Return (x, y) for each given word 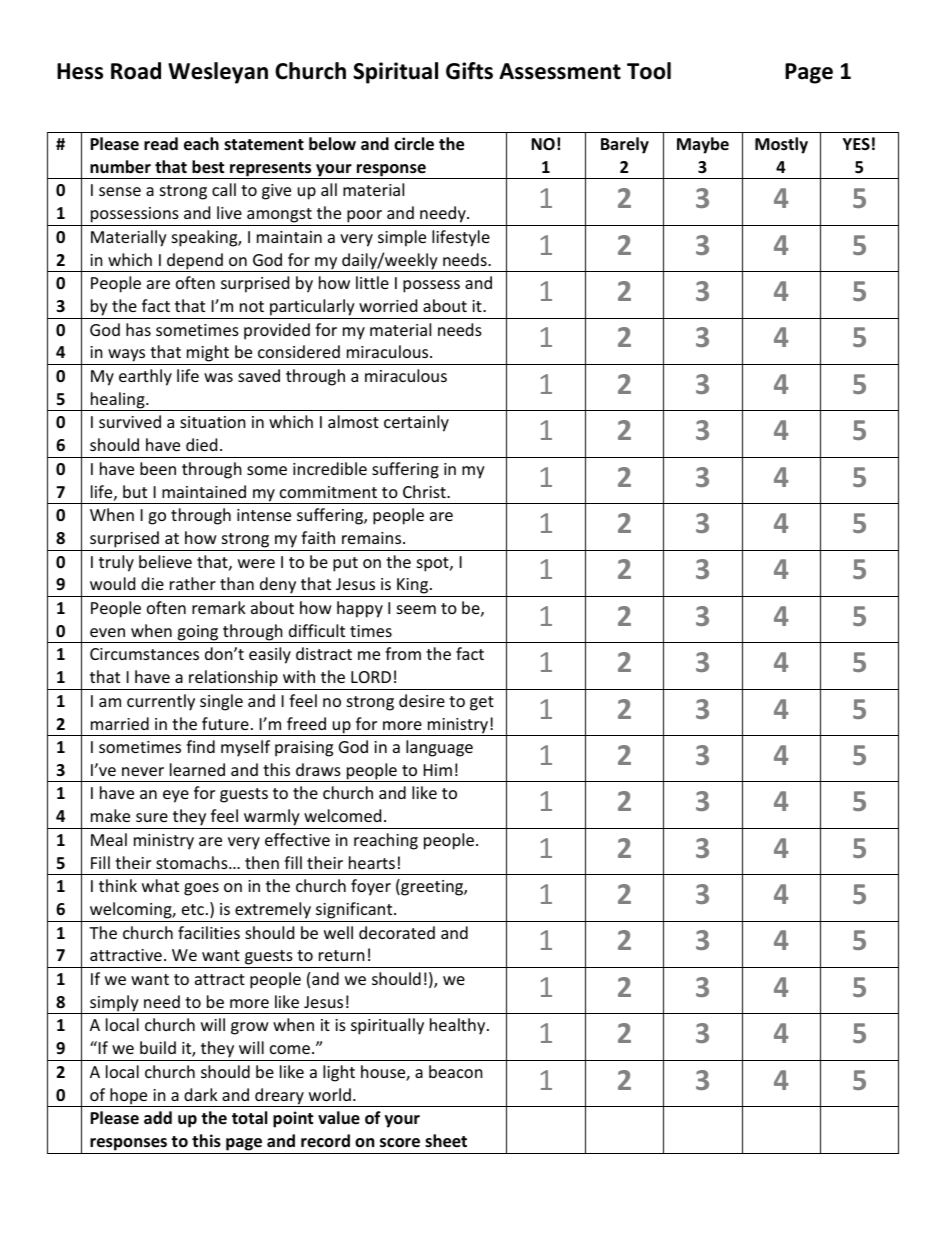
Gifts (469, 71)
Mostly (781, 145)
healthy (459, 1026)
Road (136, 71)
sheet (446, 1141)
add (158, 1117)
